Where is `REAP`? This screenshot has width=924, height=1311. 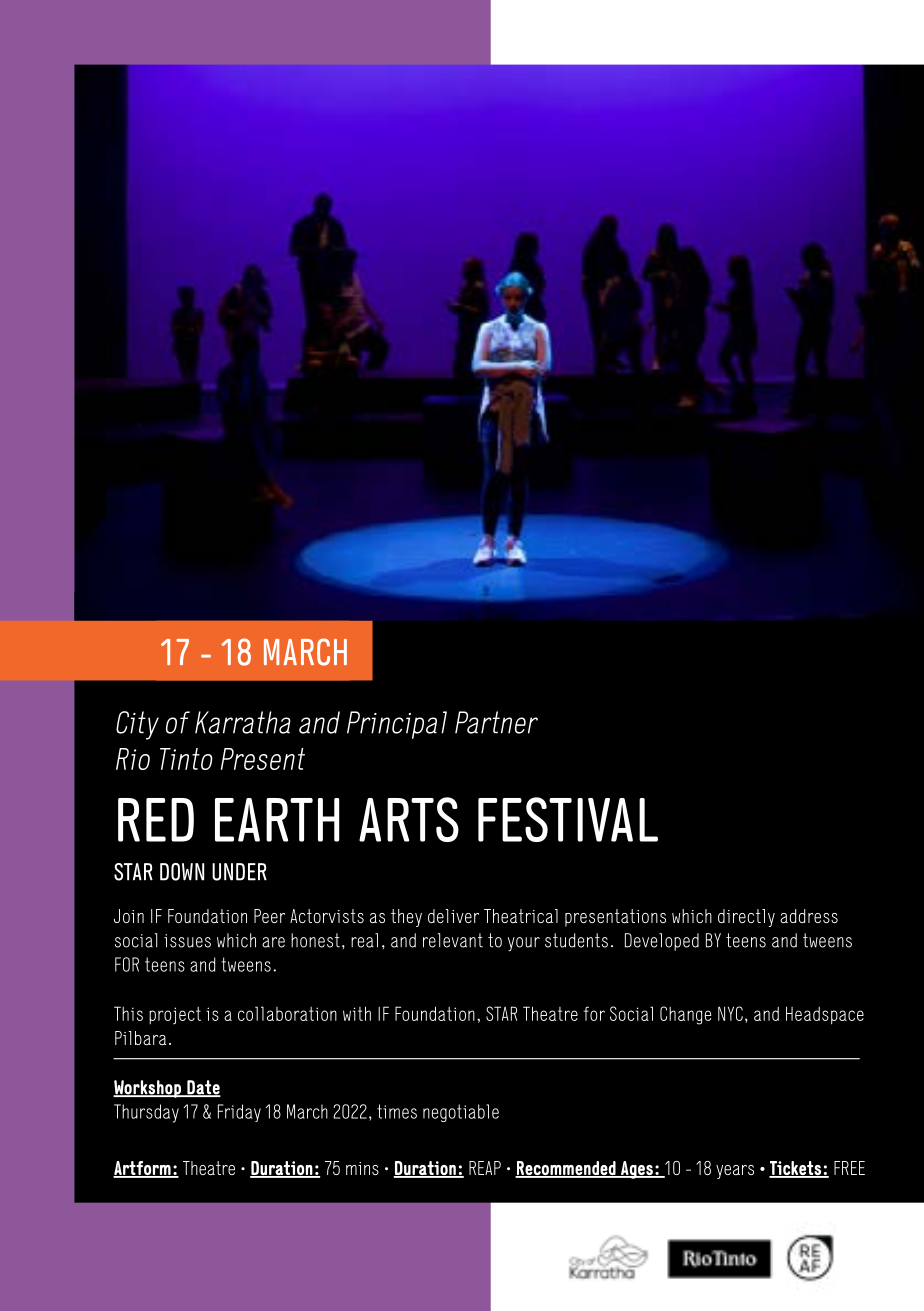
REAP is located at coordinates (485, 1168).
